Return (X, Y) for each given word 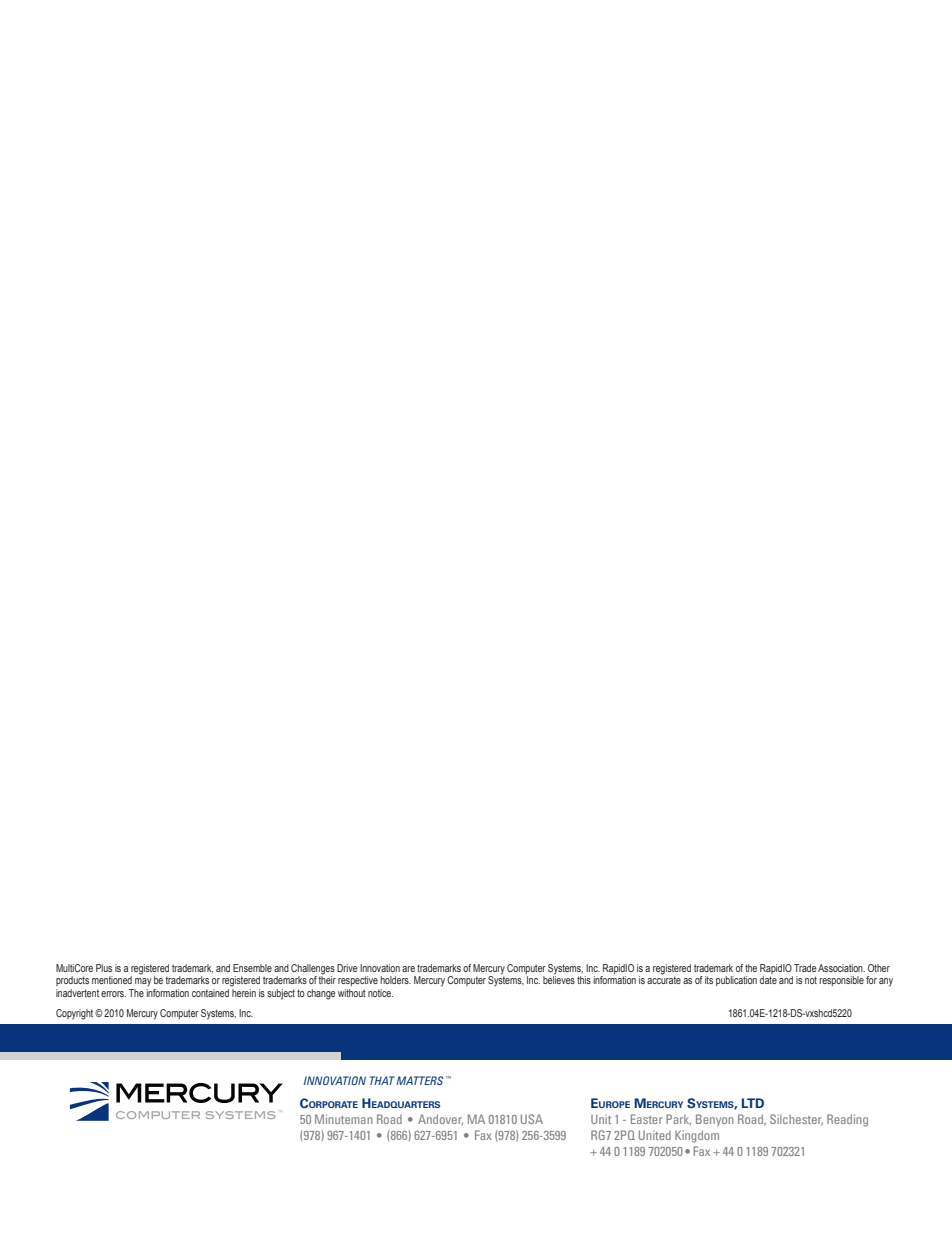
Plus (104, 968)
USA (532, 1119)
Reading (847, 1120)
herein (244, 993)
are (408, 969)
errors (113, 994)
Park (678, 1119)
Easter (647, 1119)
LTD (753, 1103)
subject (281, 994)
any (886, 982)
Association (841, 968)
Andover (440, 1119)
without (352, 993)
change (321, 994)
